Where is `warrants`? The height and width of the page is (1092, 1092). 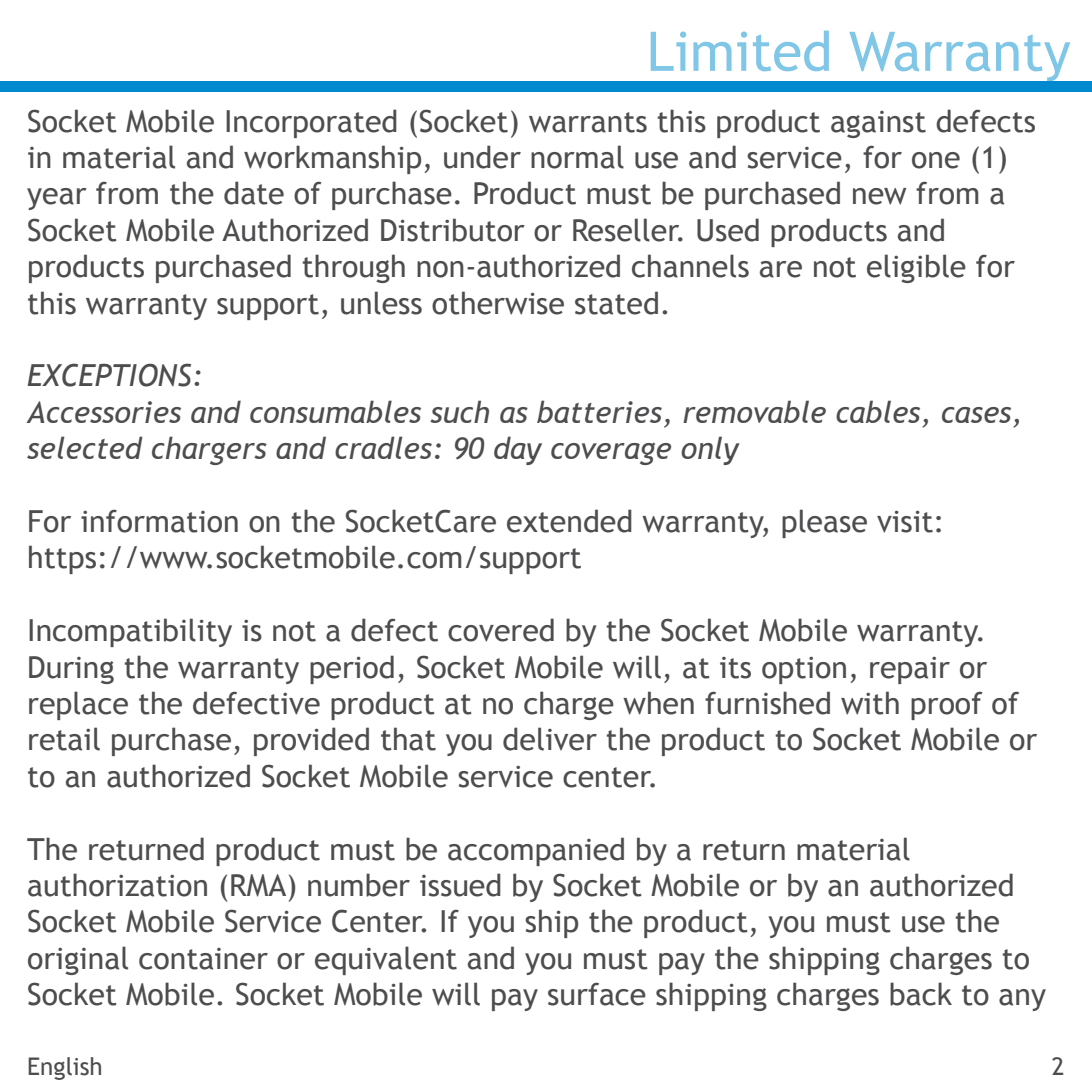
warrants is located at coordinates (588, 122).
